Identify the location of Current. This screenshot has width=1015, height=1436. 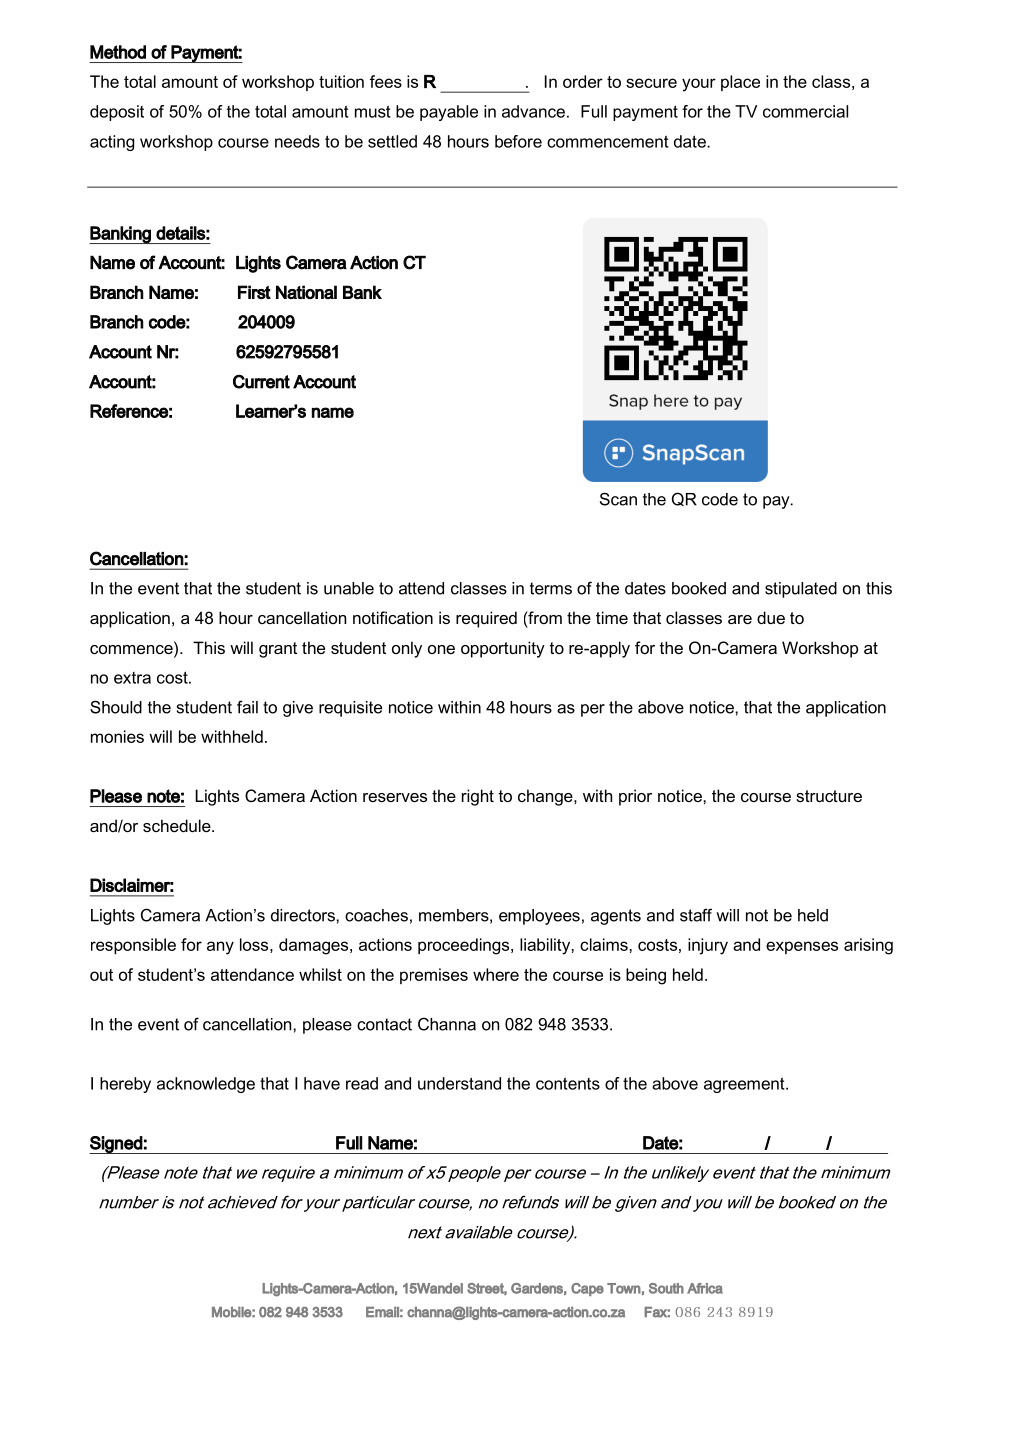
(261, 381).
